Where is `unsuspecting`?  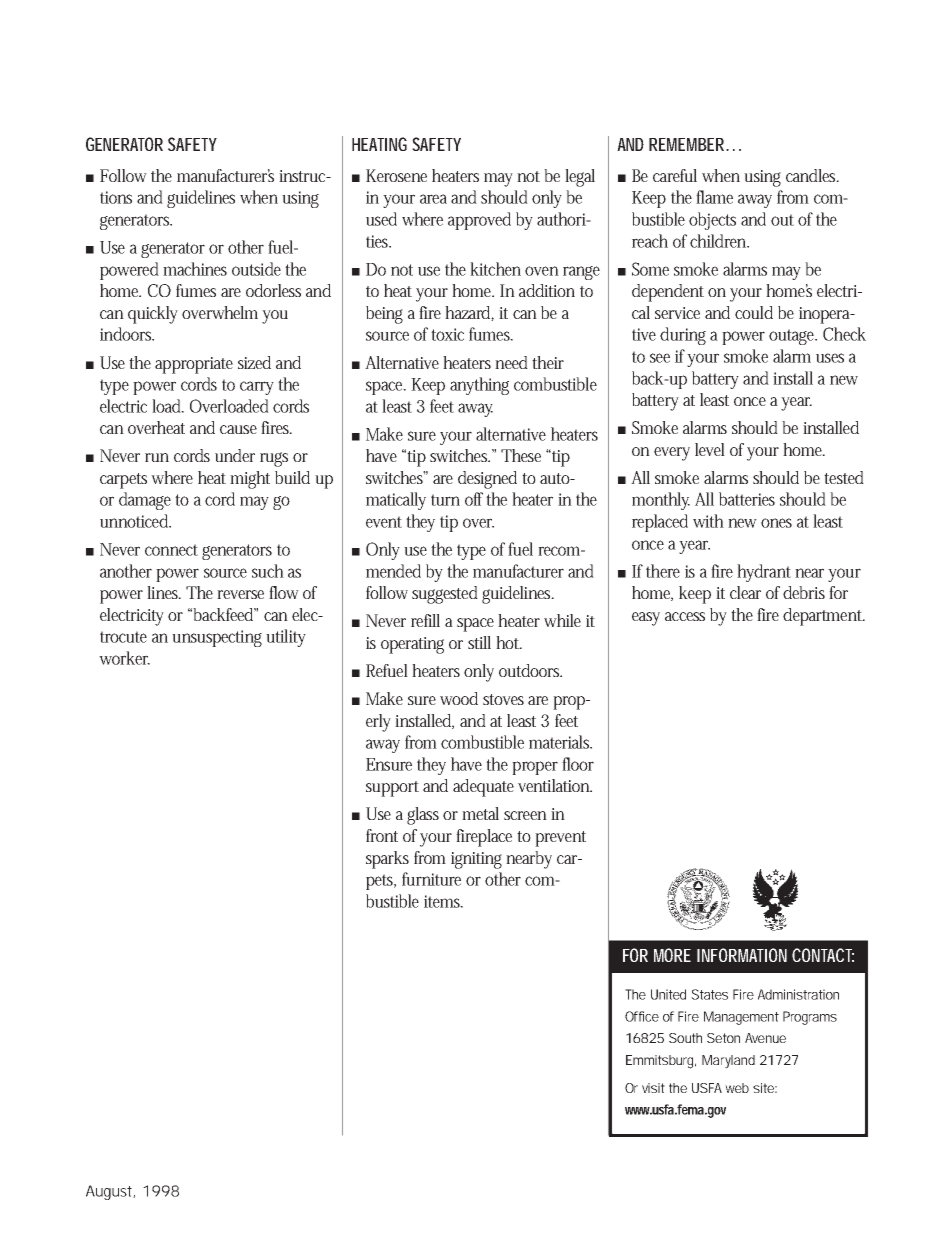 unsuspecting is located at coordinates (217, 638).
